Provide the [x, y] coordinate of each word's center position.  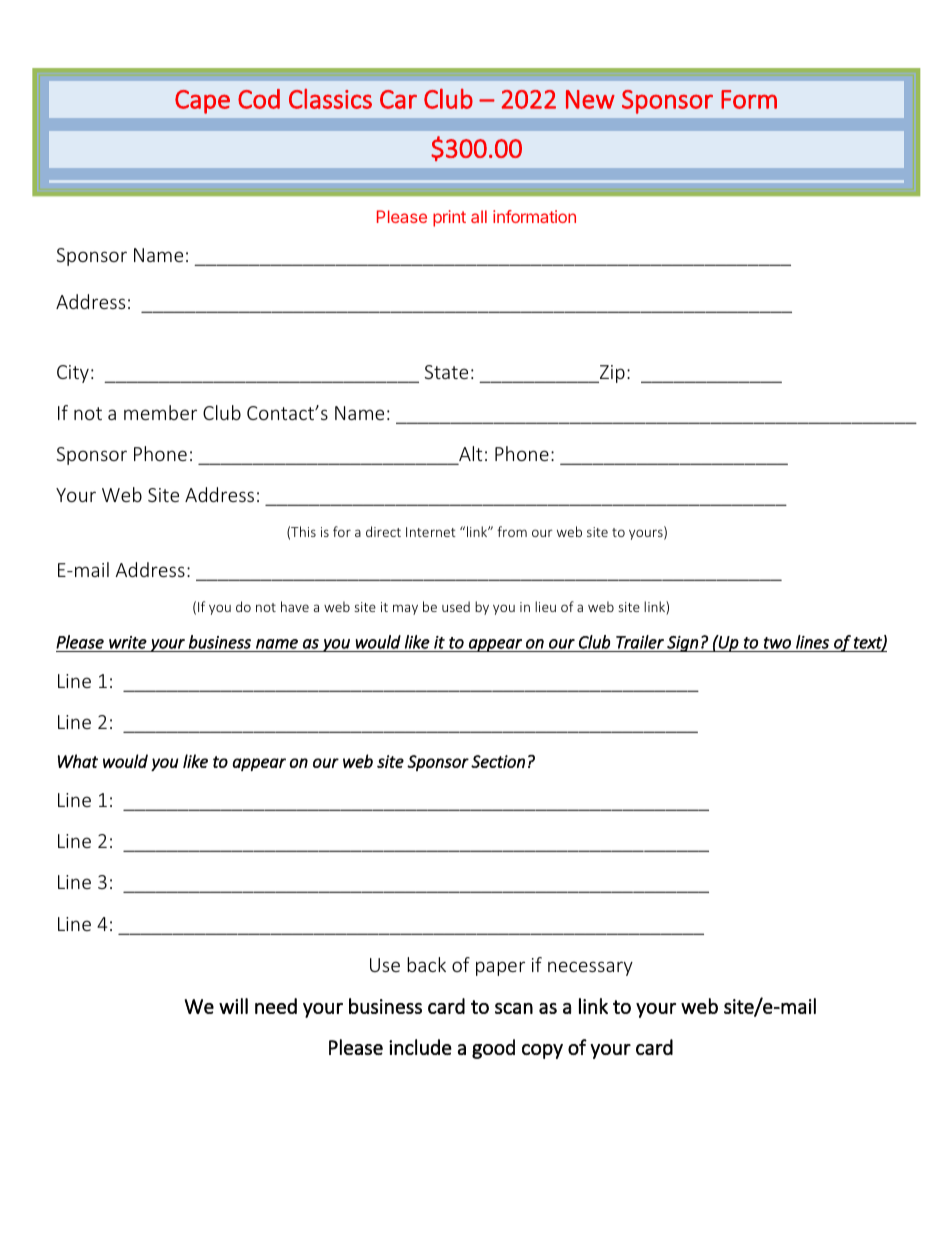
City [73, 374]
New [590, 99]
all [479, 216]
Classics [330, 99]
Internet [431, 532]
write [128, 642]
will [233, 1006]
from [512, 531]
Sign [682, 644]
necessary [590, 968]
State [446, 372]
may [405, 609]
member [160, 412]
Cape [202, 102]
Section [498, 761]
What [78, 761]
